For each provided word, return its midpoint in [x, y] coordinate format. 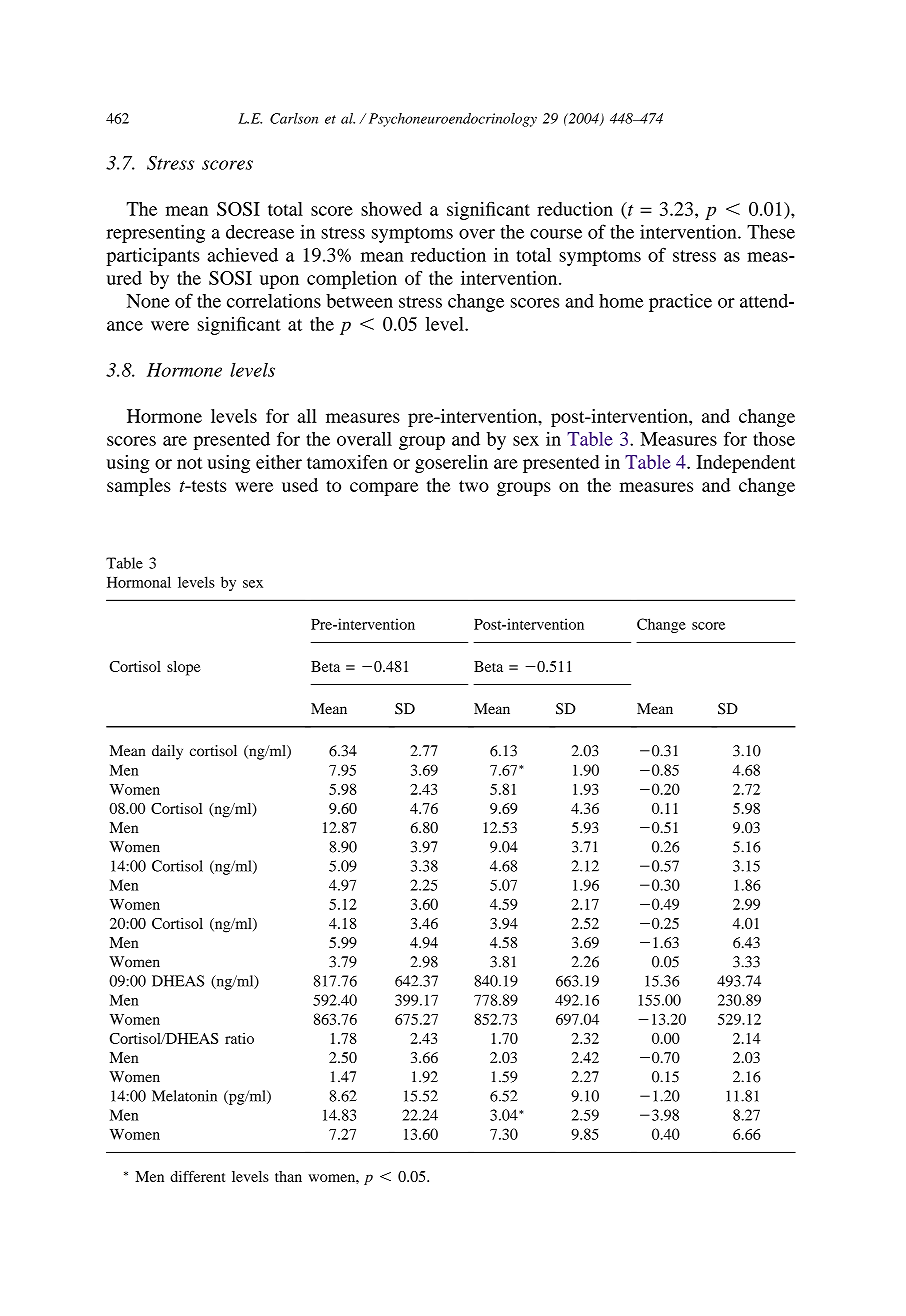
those [774, 439]
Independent [746, 464]
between [359, 301]
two [474, 486]
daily [167, 752]
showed [391, 209]
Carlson [294, 118]
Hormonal [139, 582]
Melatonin [184, 1096]
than [288, 1176]
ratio [239, 1038]
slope [184, 668]
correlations [274, 300]
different [197, 1176]
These [771, 232]
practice [680, 302]
